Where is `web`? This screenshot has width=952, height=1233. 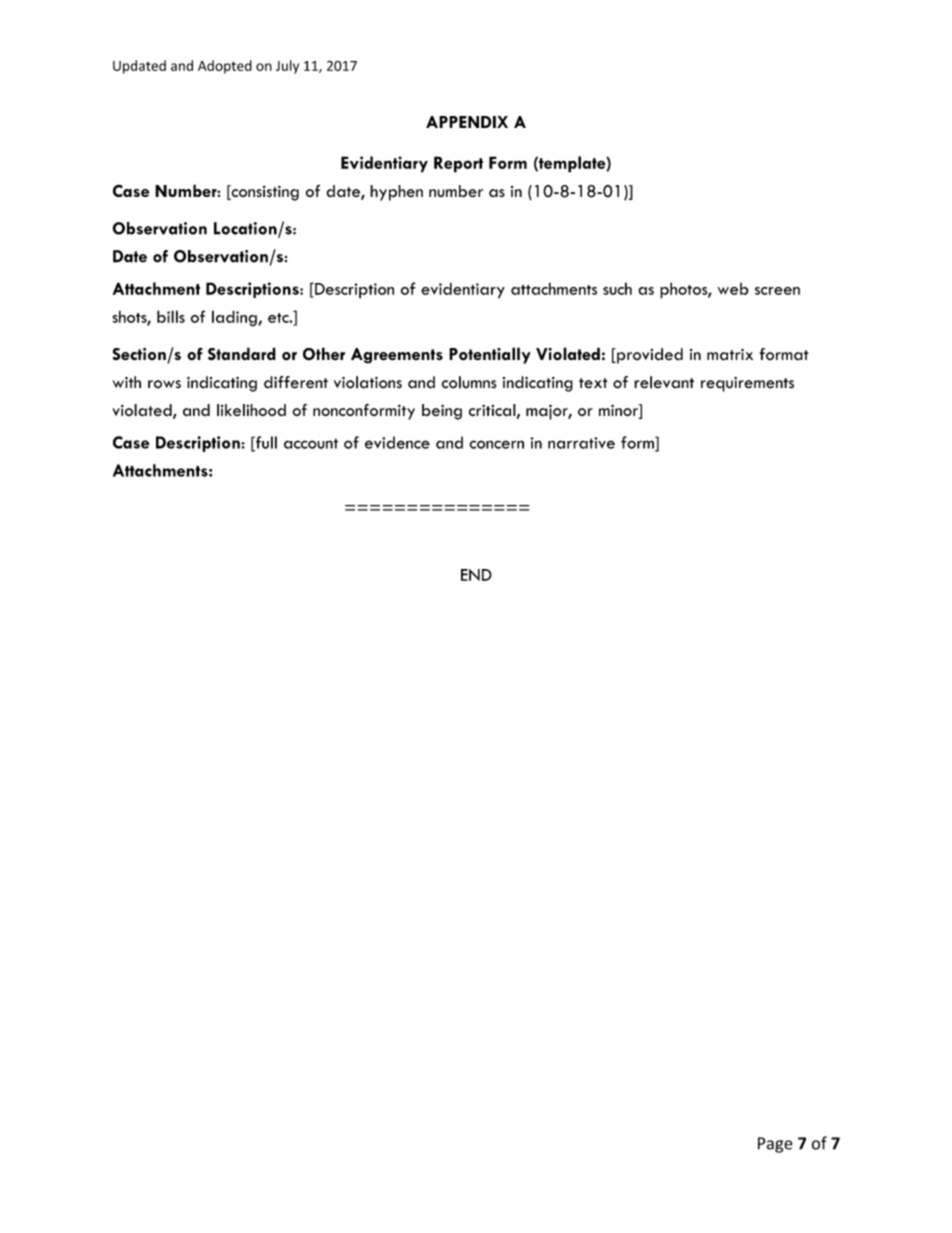 web is located at coordinates (733, 289).
